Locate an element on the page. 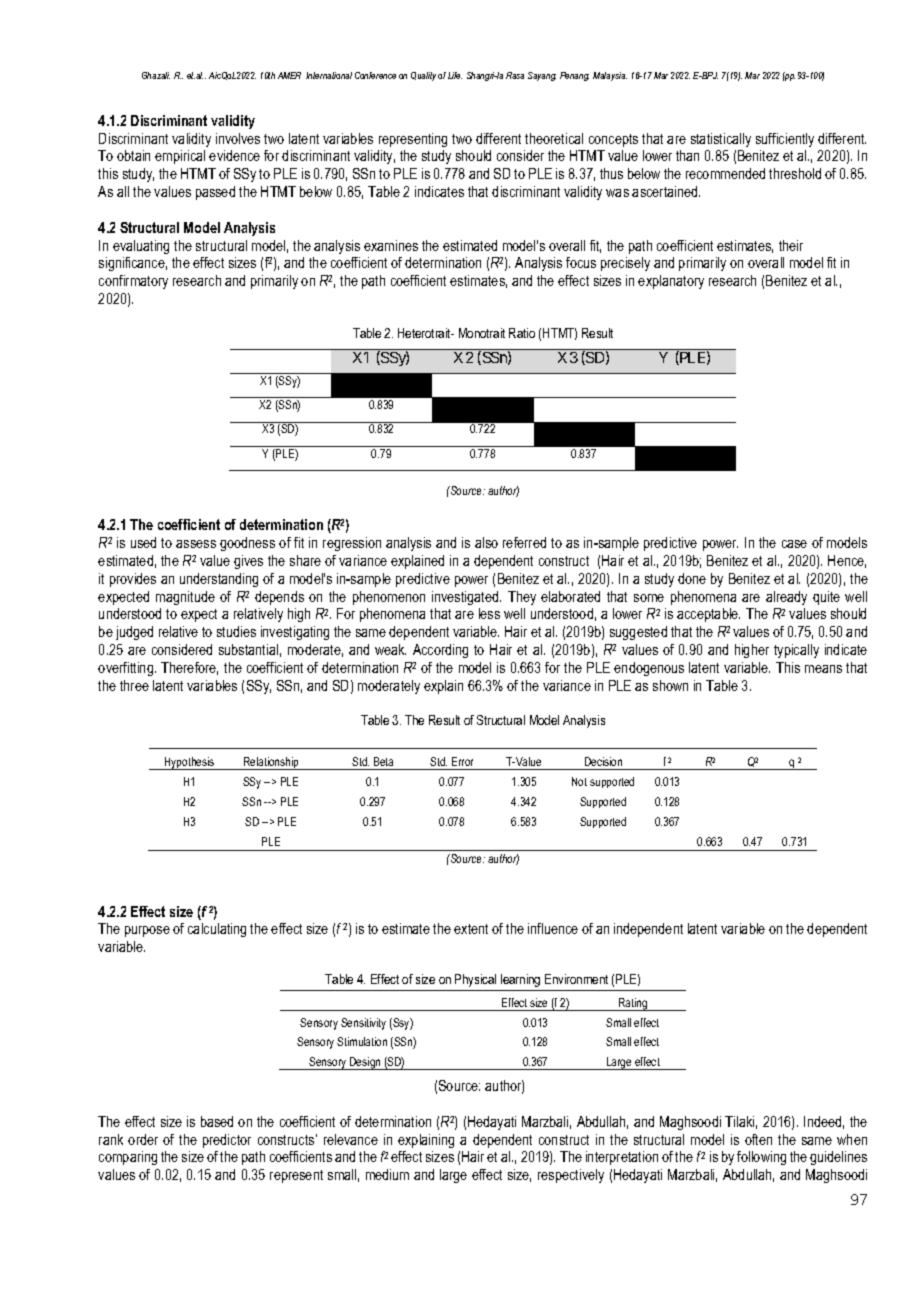  respectively is located at coordinates (571, 1176).
